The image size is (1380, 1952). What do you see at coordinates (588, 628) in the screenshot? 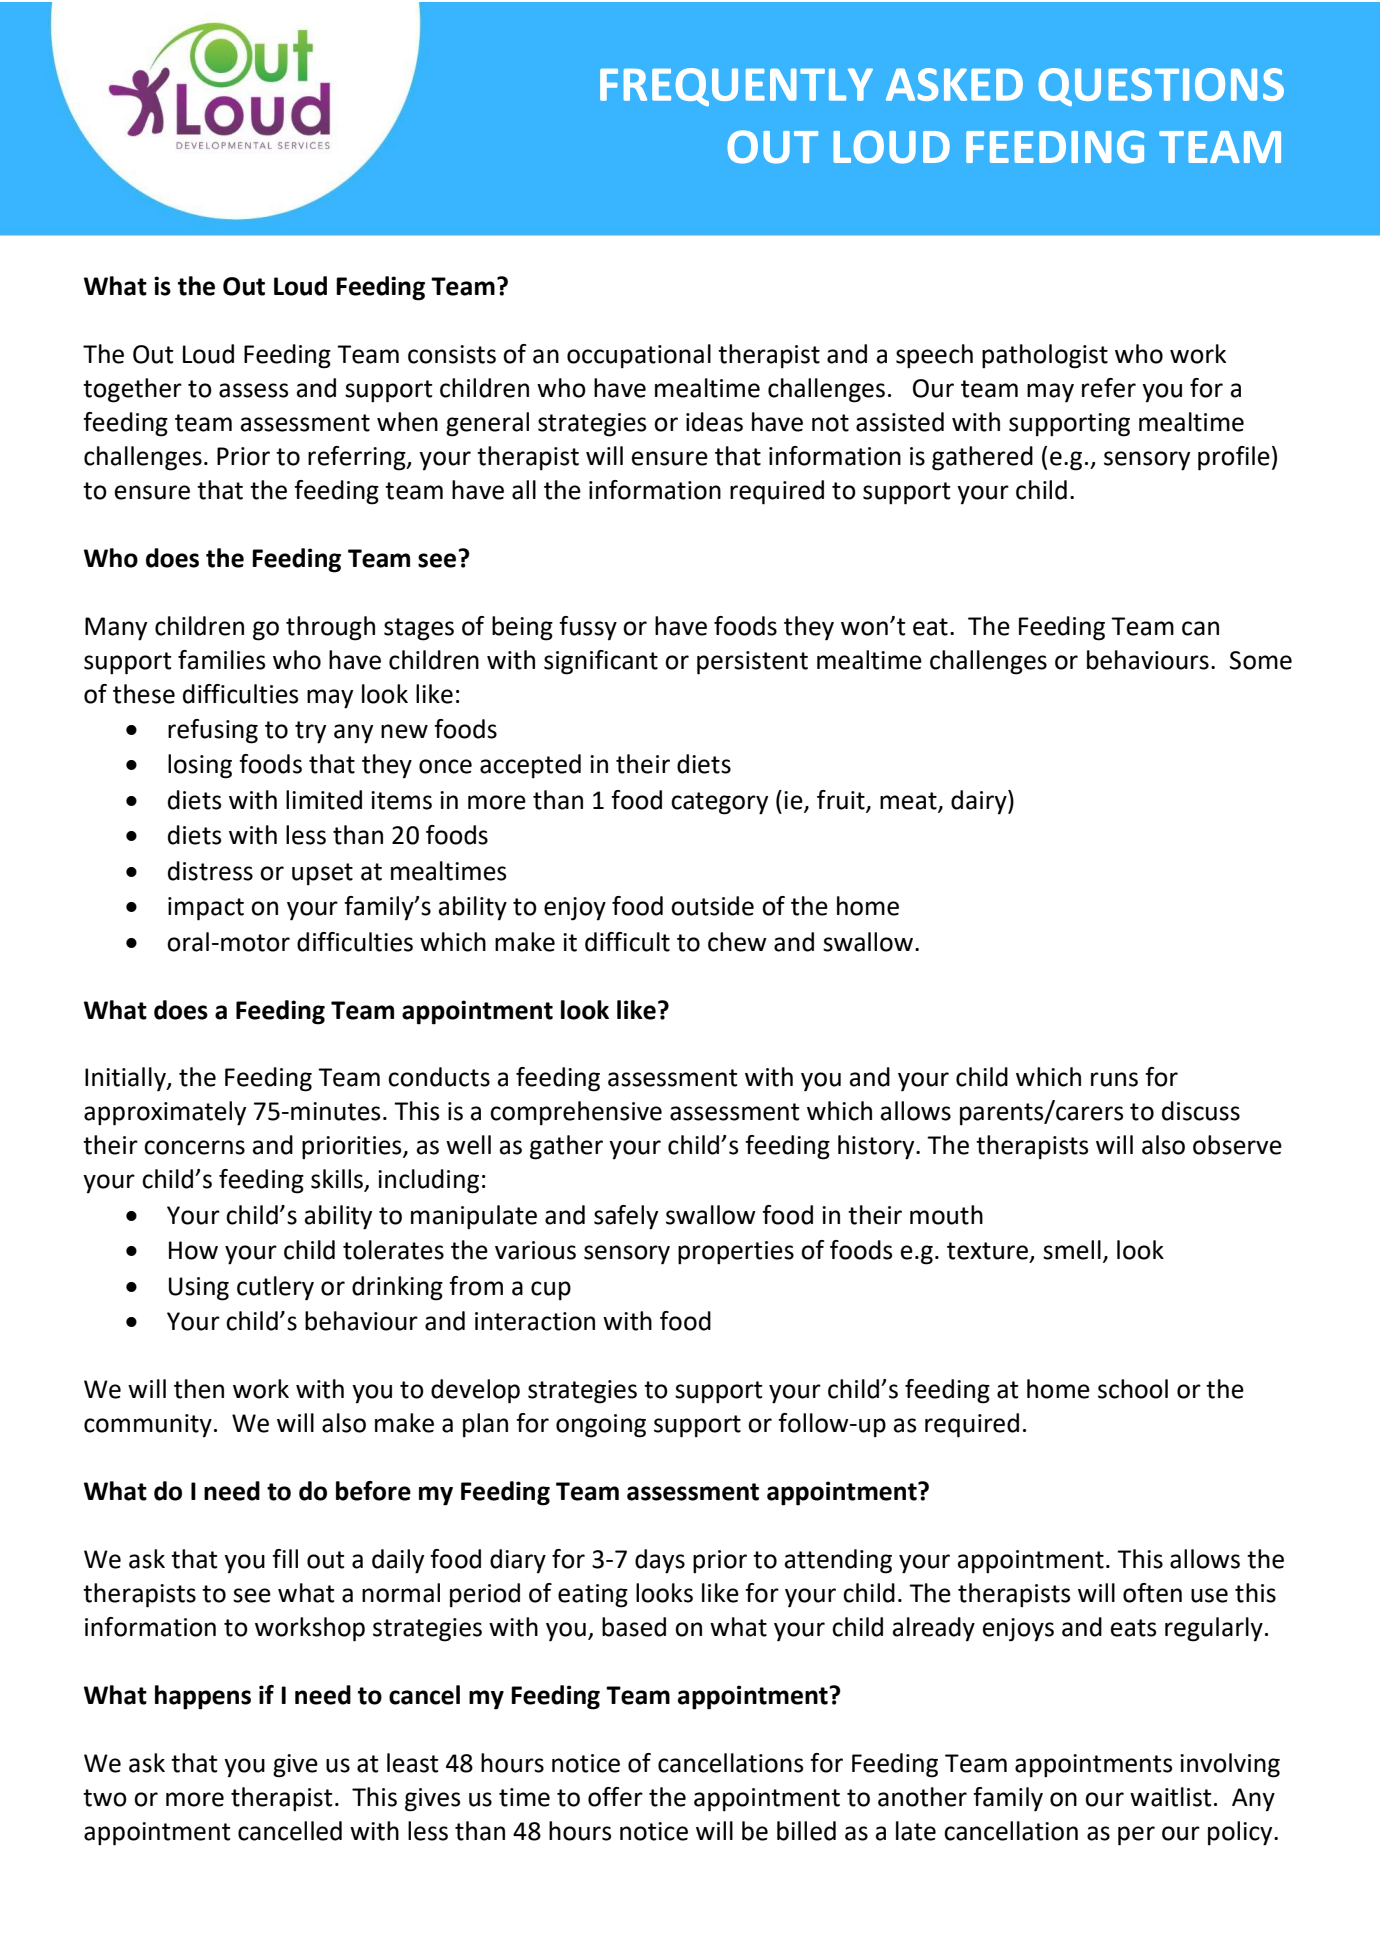
I see `fussy` at bounding box center [588, 628].
